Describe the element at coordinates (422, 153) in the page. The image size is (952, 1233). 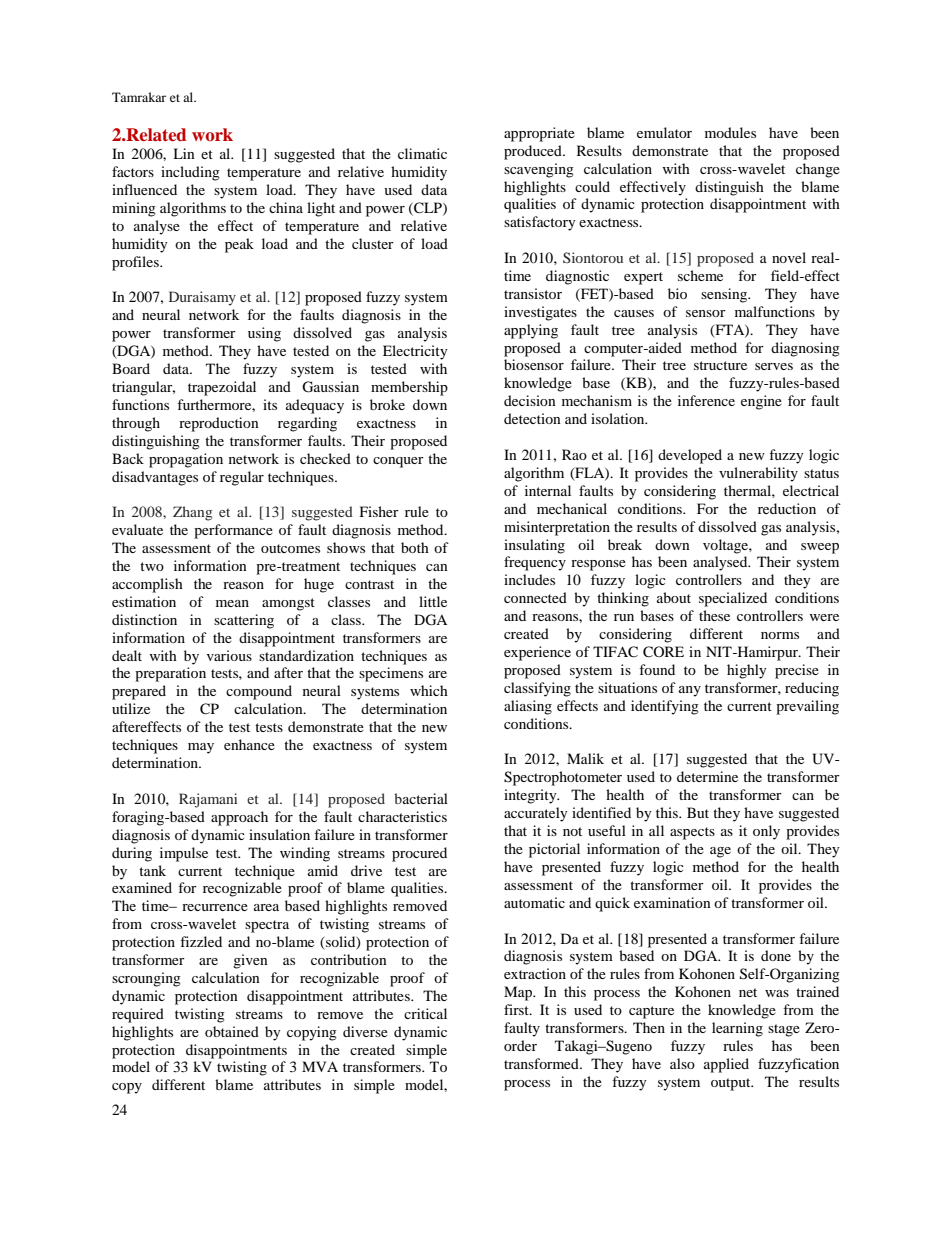
I see `climatic` at that location.
